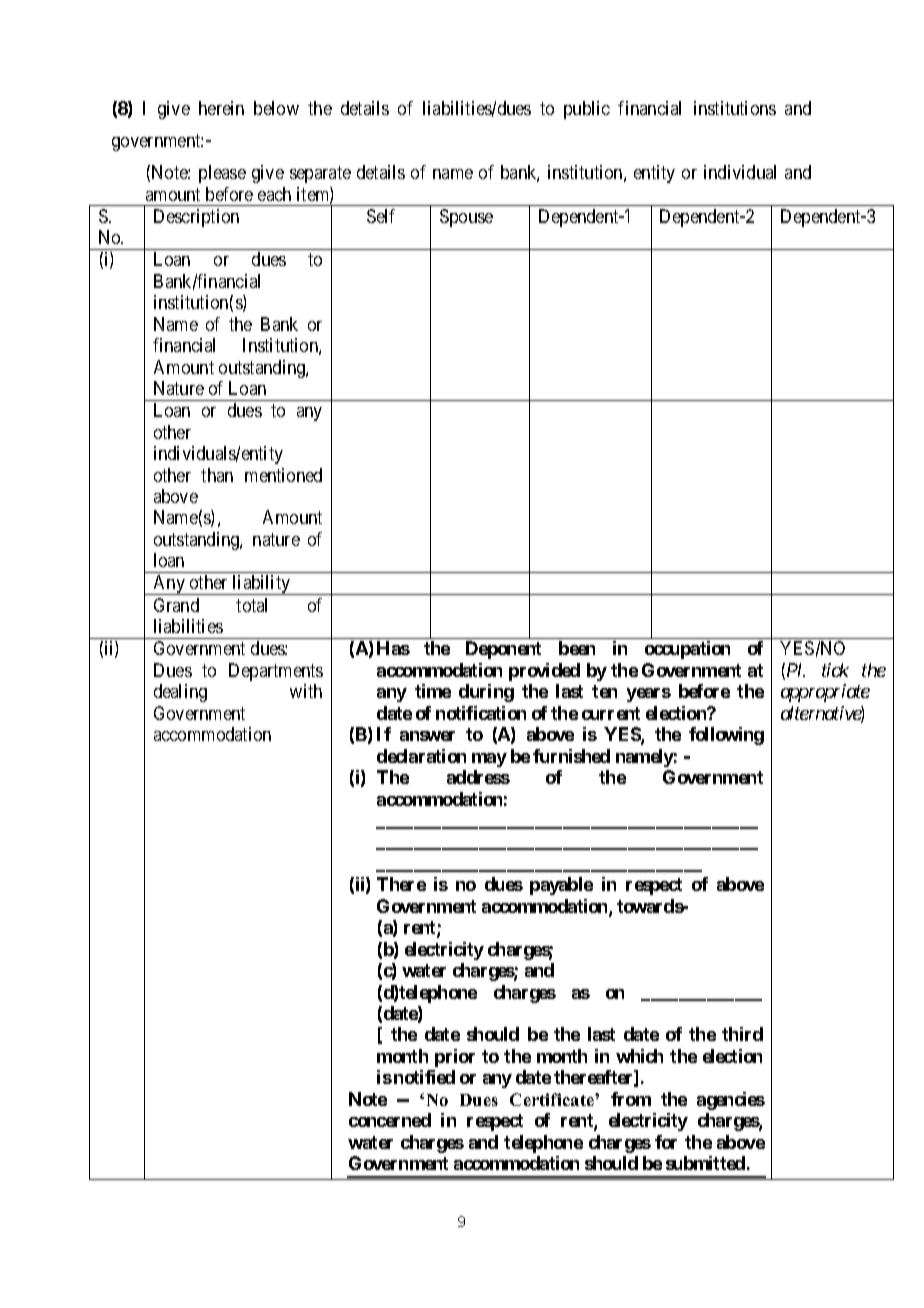 This screenshot has width=924, height=1308. I want to click on occupation, so click(687, 650).
